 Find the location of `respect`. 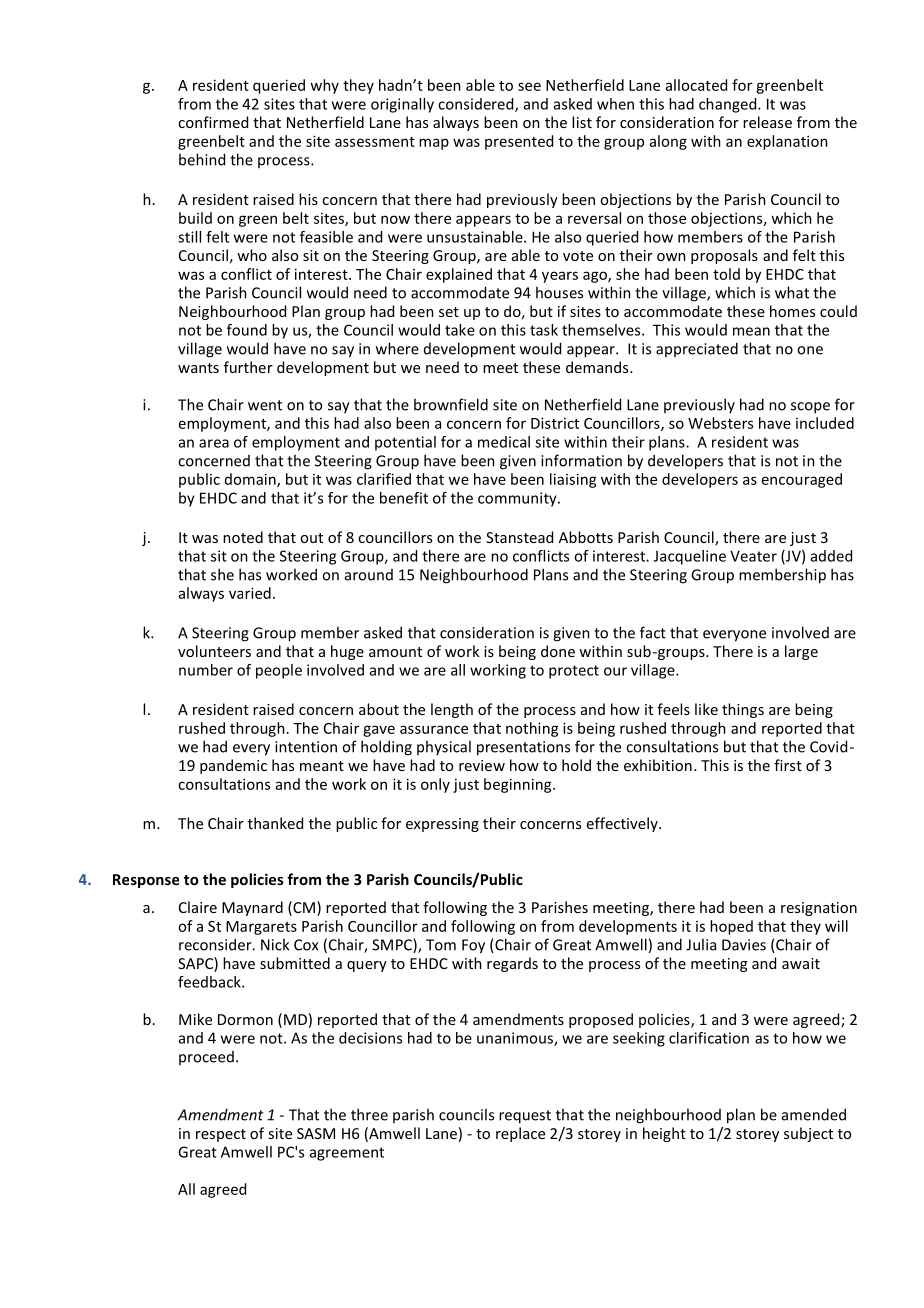

respect is located at coordinates (221, 1135).
